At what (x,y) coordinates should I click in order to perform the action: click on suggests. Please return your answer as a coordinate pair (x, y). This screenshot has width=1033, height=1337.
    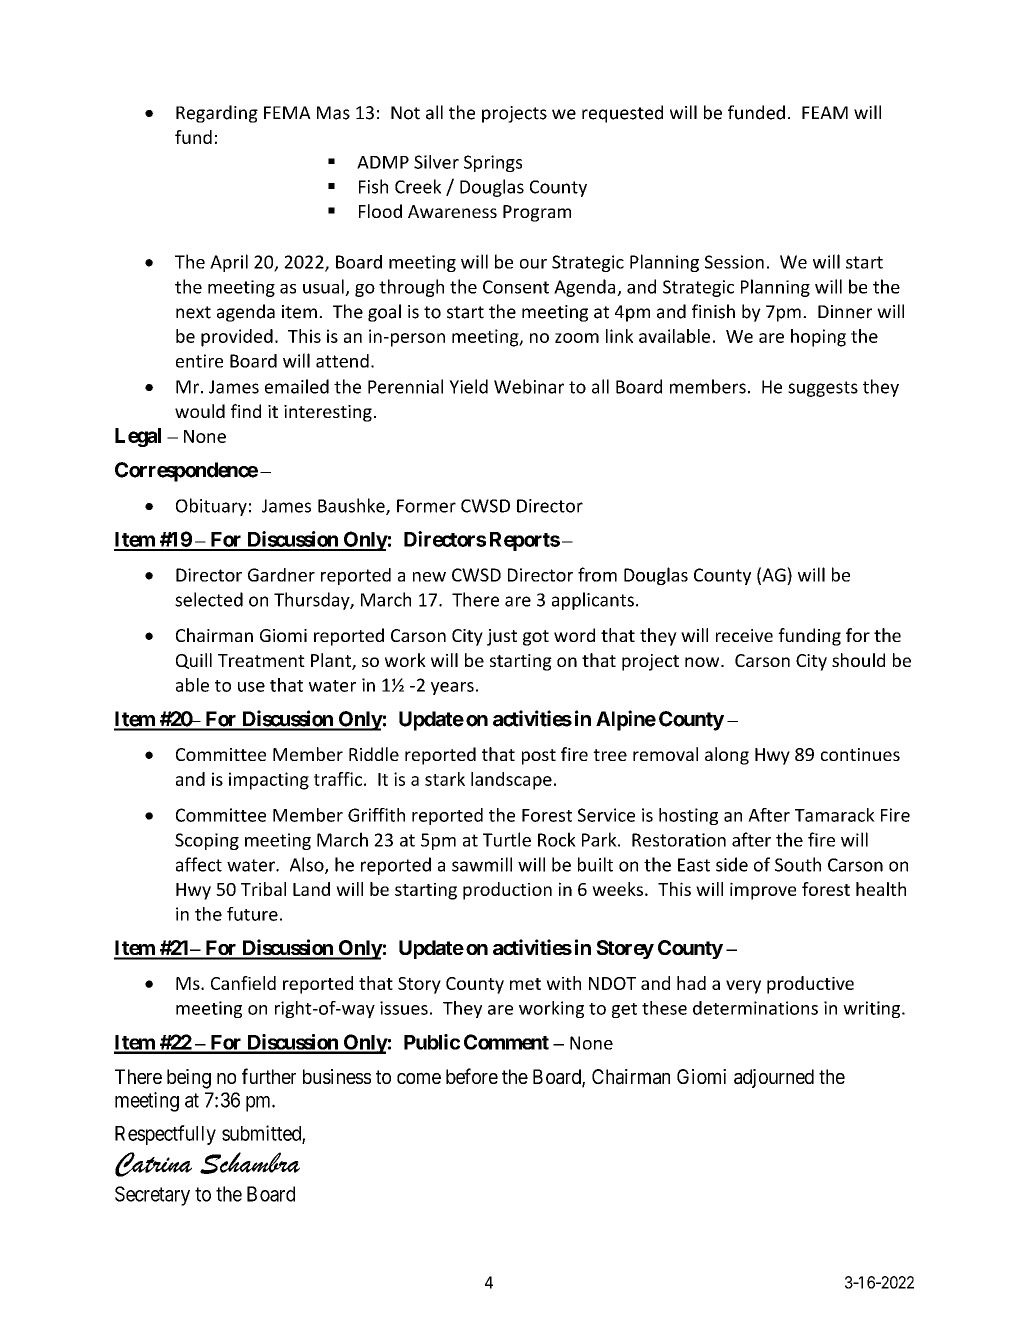
    Looking at the image, I should click on (823, 389).
